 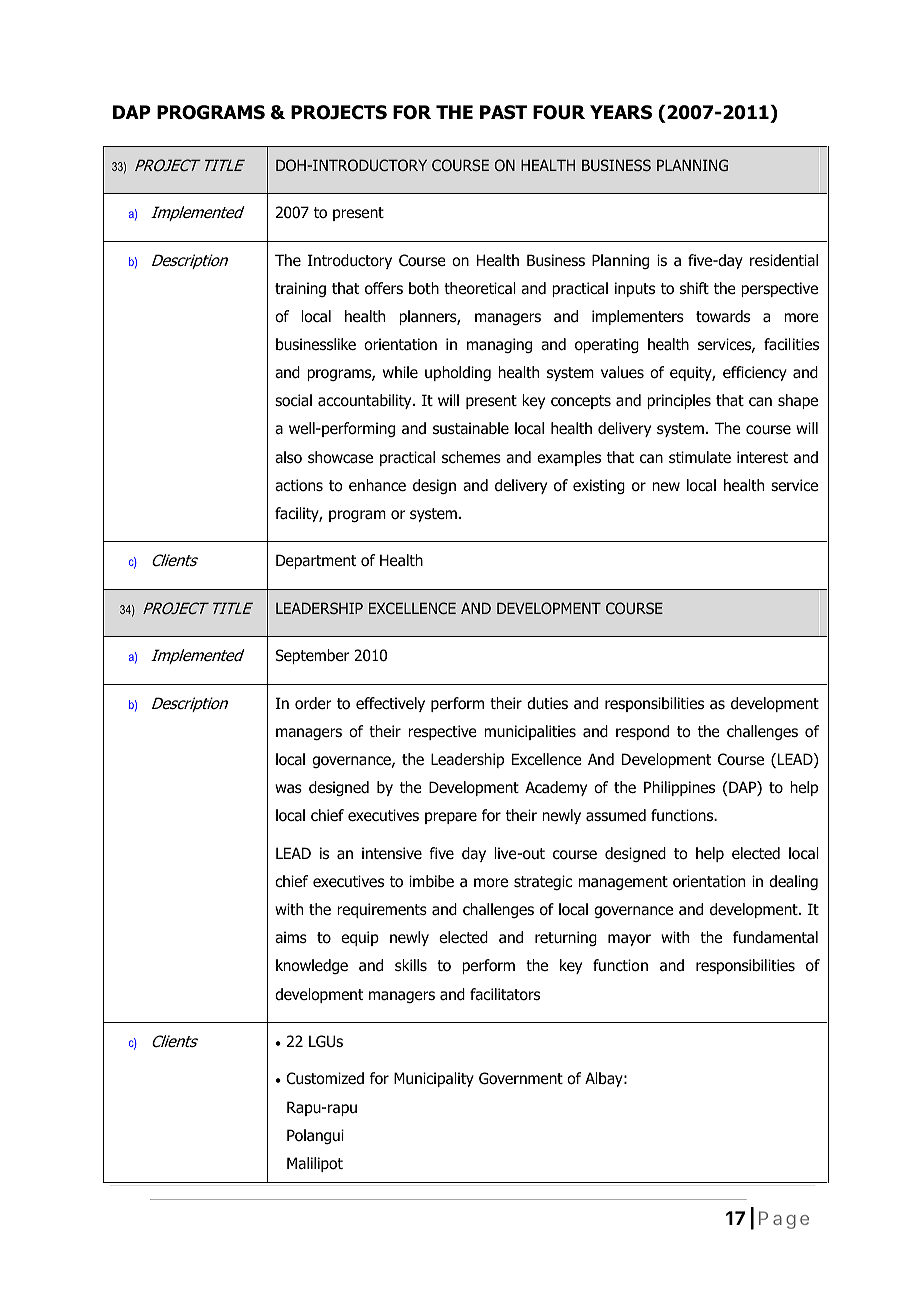 What do you see at coordinates (755, 373) in the document?
I see `efficiency` at bounding box center [755, 373].
